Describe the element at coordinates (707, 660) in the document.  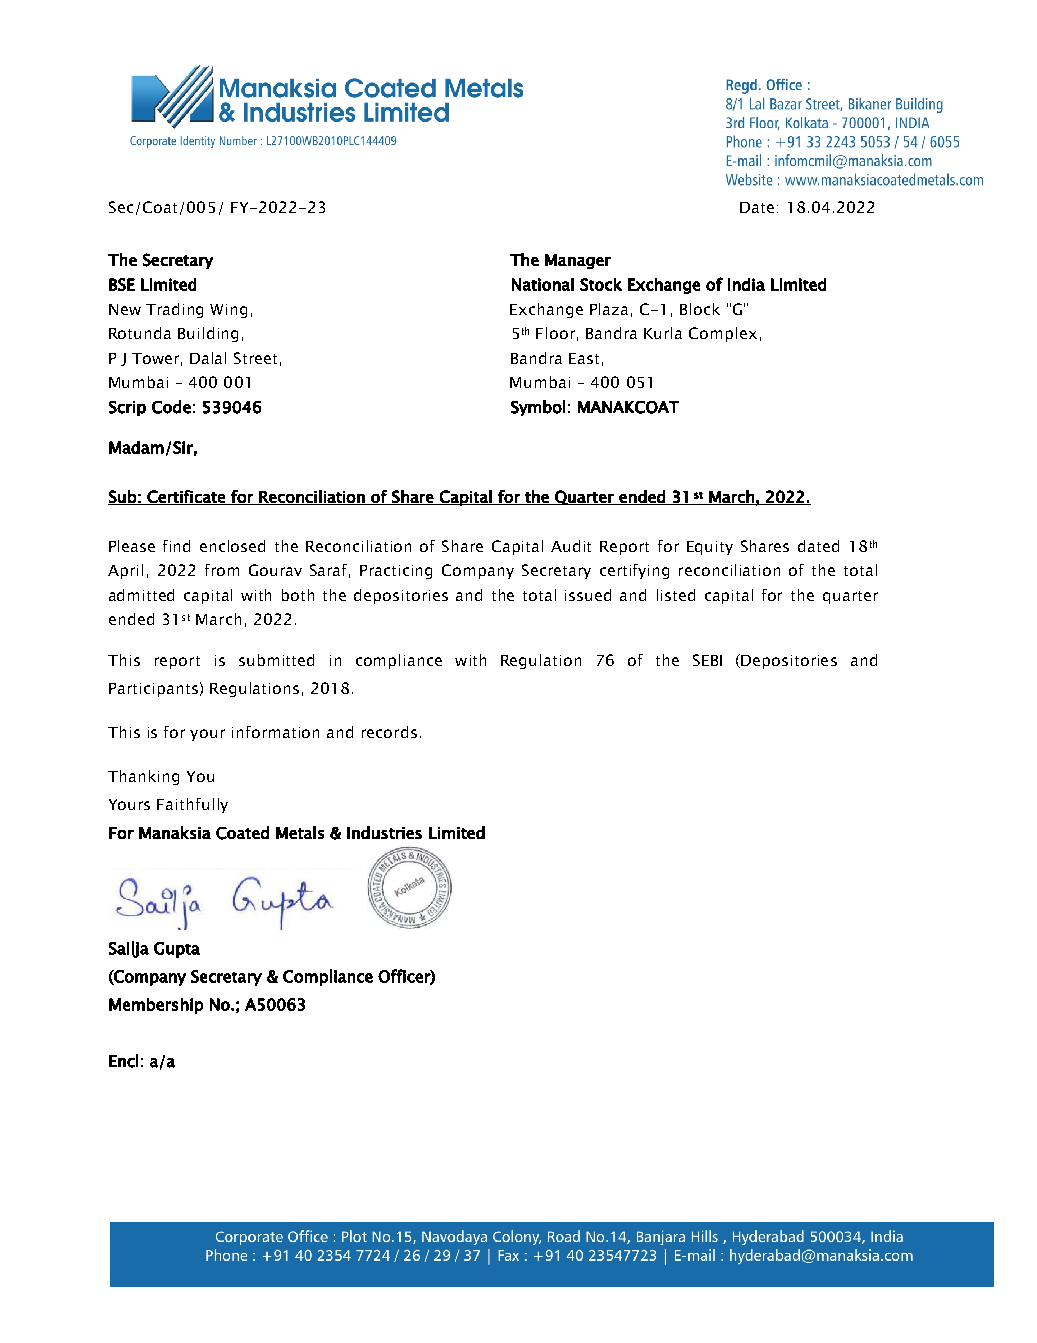
I see `SEBI` at that location.
